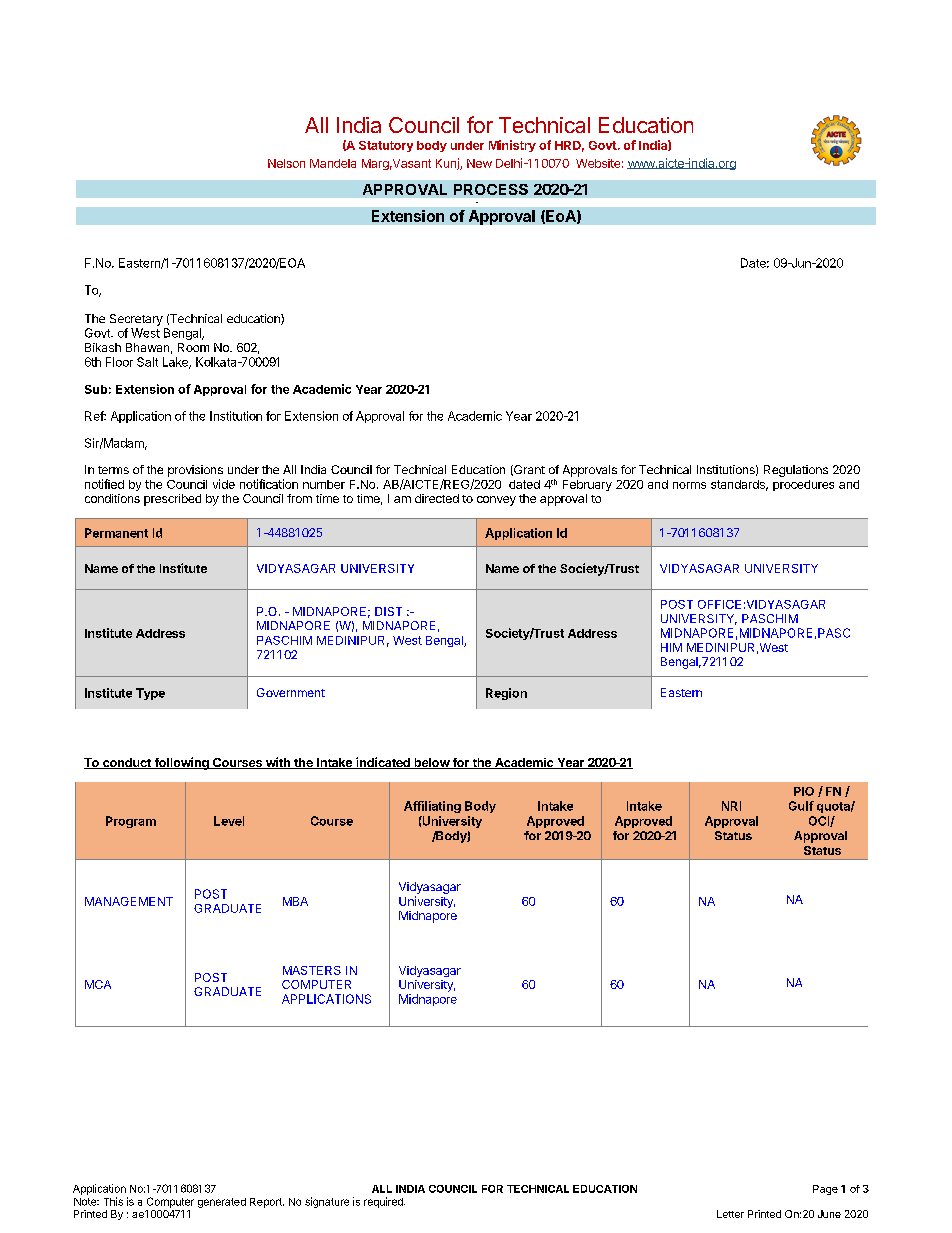 Image resolution: width=952 pixels, height=1233 pixels. Describe the element at coordinates (437, 498) in the screenshot. I see `directed` at that location.
